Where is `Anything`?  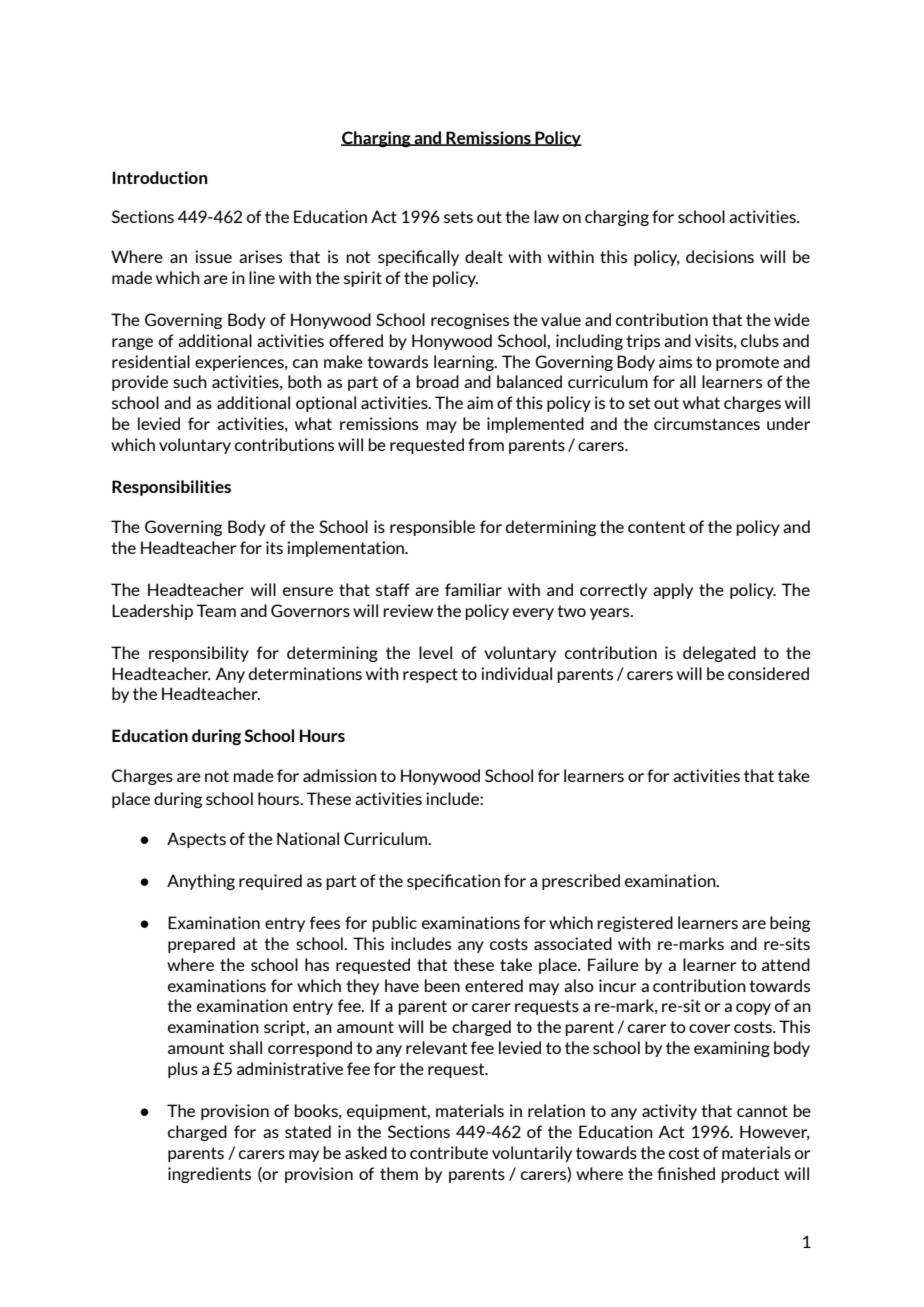 Anything is located at coordinates (201, 882).
